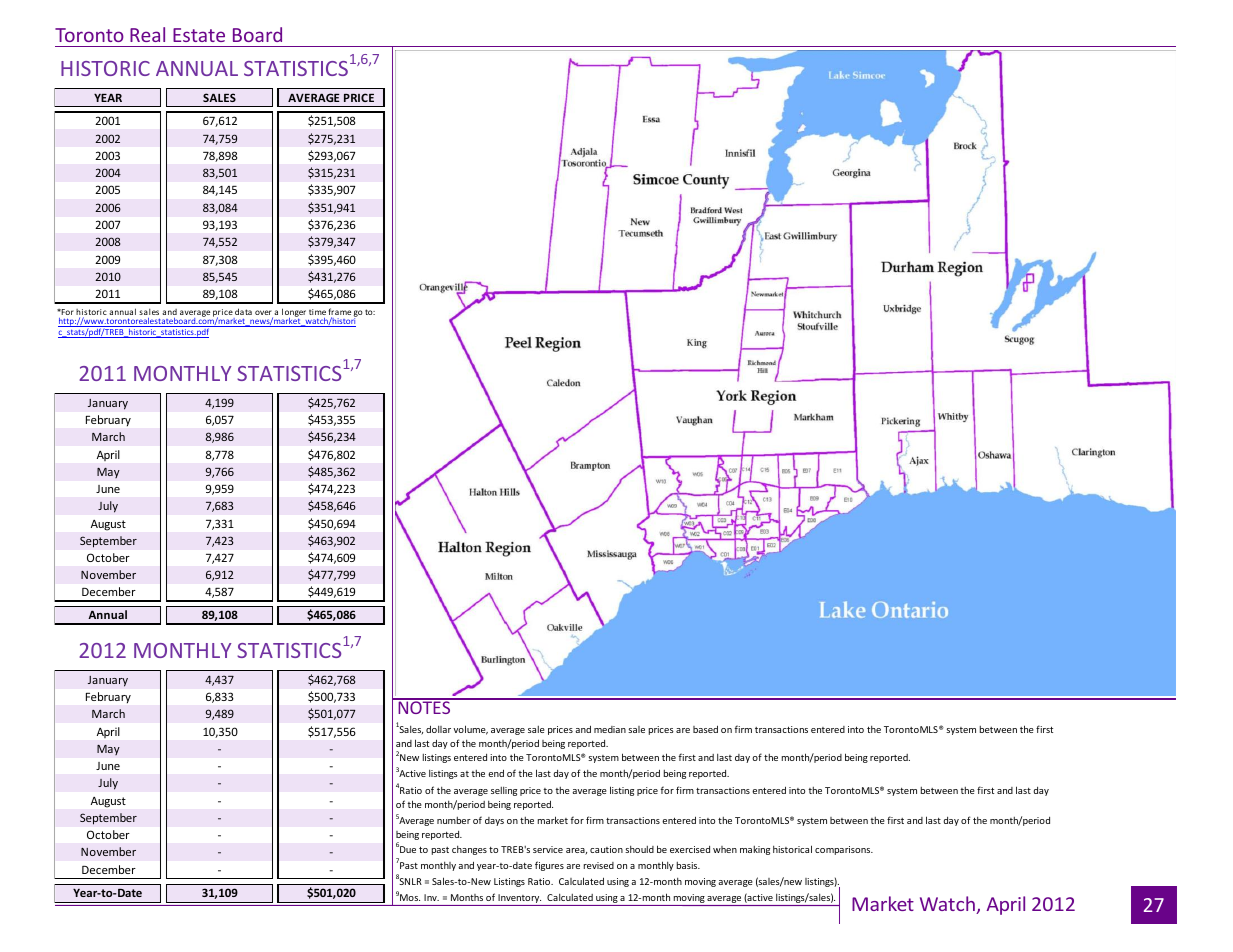  What do you see at coordinates (294, 313) in the screenshot?
I see `longer` at bounding box center [294, 313].
